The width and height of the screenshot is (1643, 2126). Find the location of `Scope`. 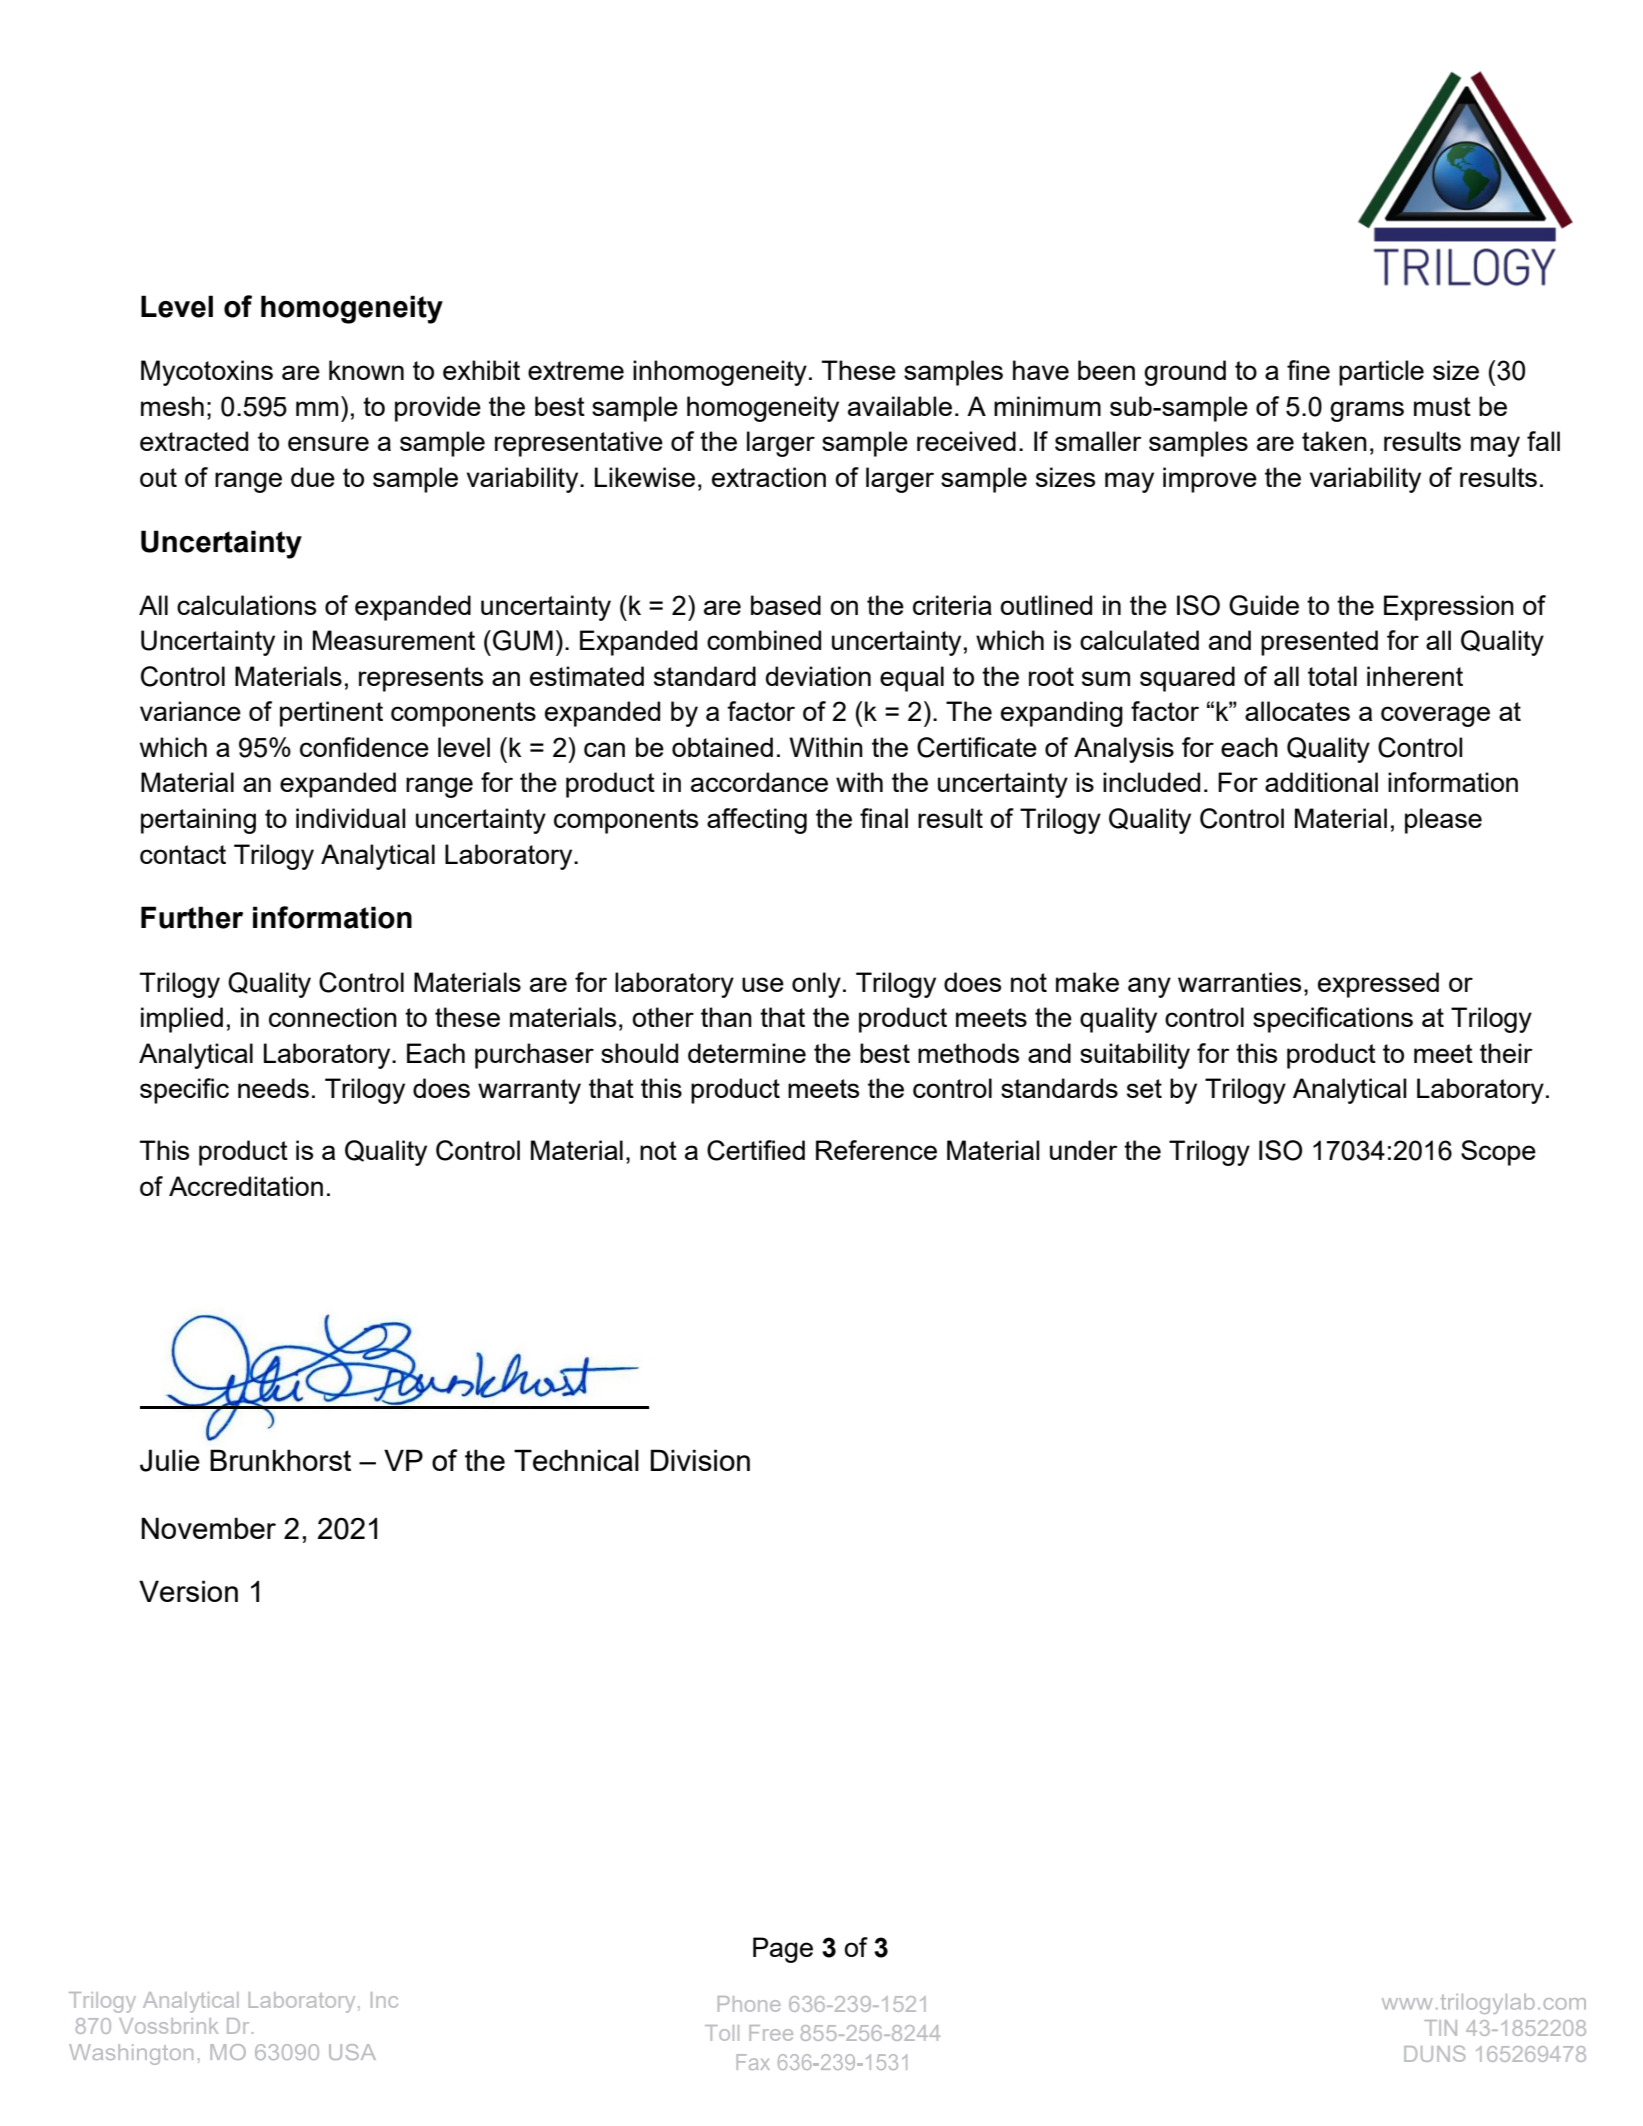

Scope is located at coordinates (1498, 1153).
